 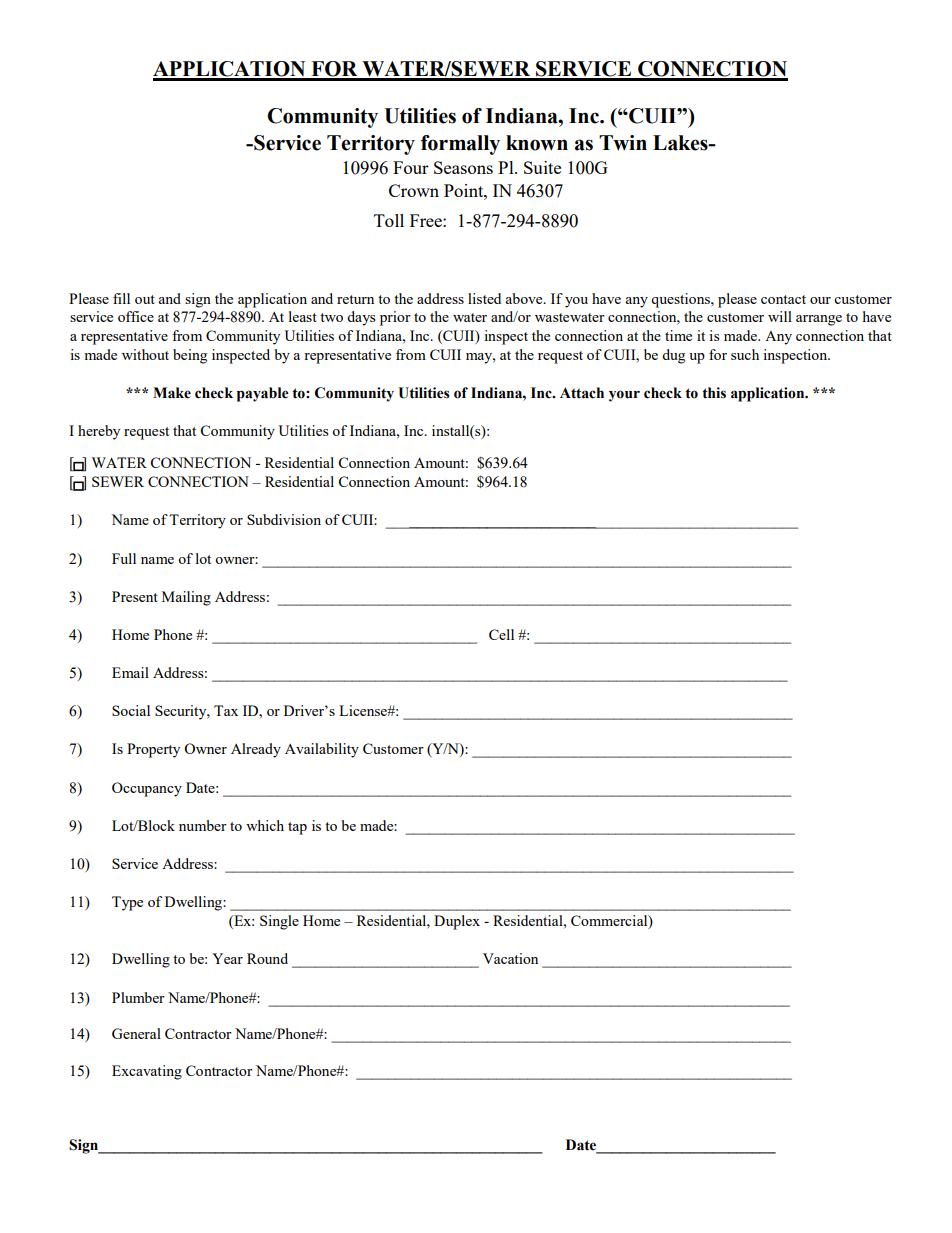 What do you see at coordinates (99, 432) in the document?
I see `hereby` at bounding box center [99, 432].
